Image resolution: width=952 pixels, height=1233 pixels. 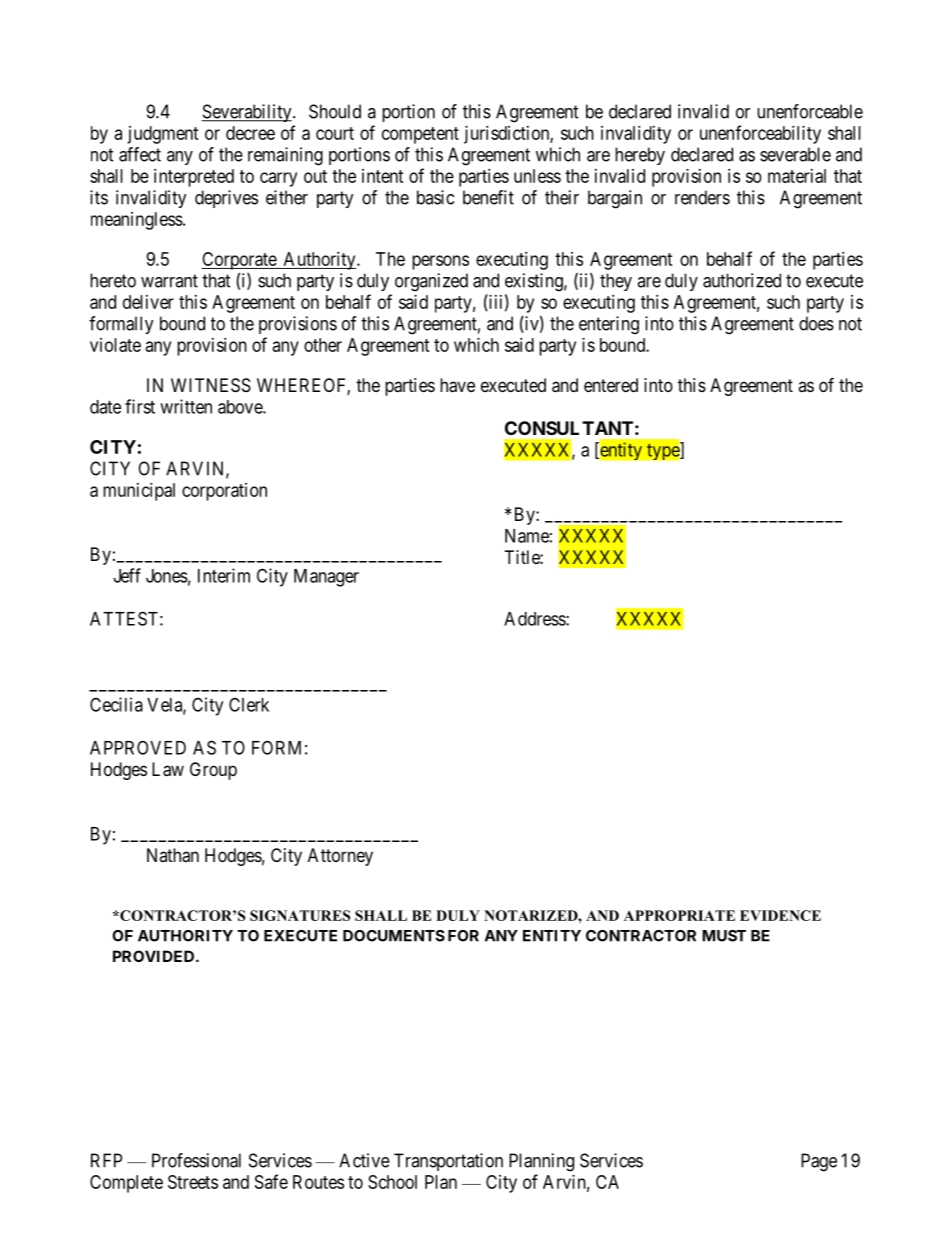 I want to click on competent, so click(x=420, y=135).
